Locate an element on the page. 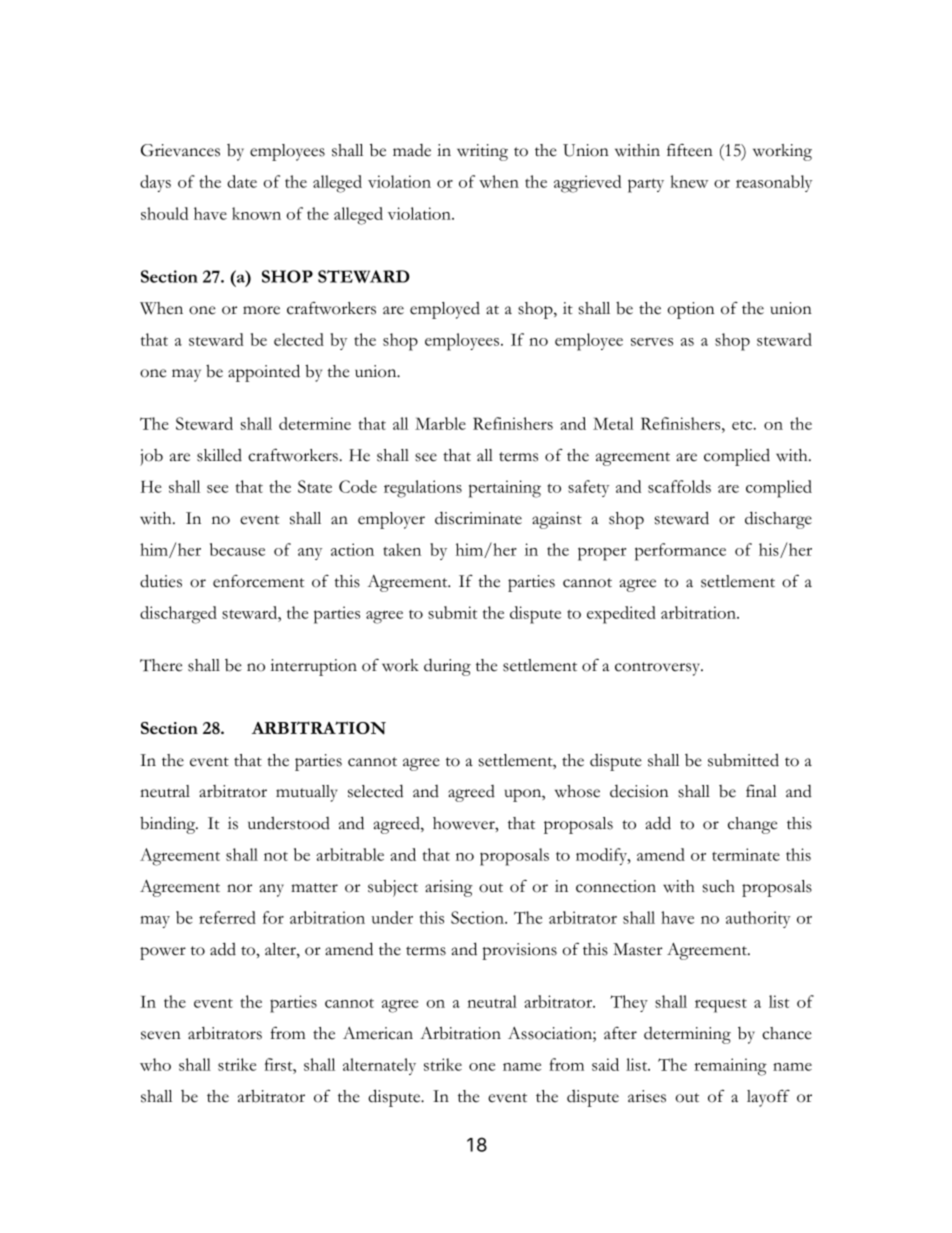 This page has height=1233, width=952. during is located at coordinates (447, 667).
